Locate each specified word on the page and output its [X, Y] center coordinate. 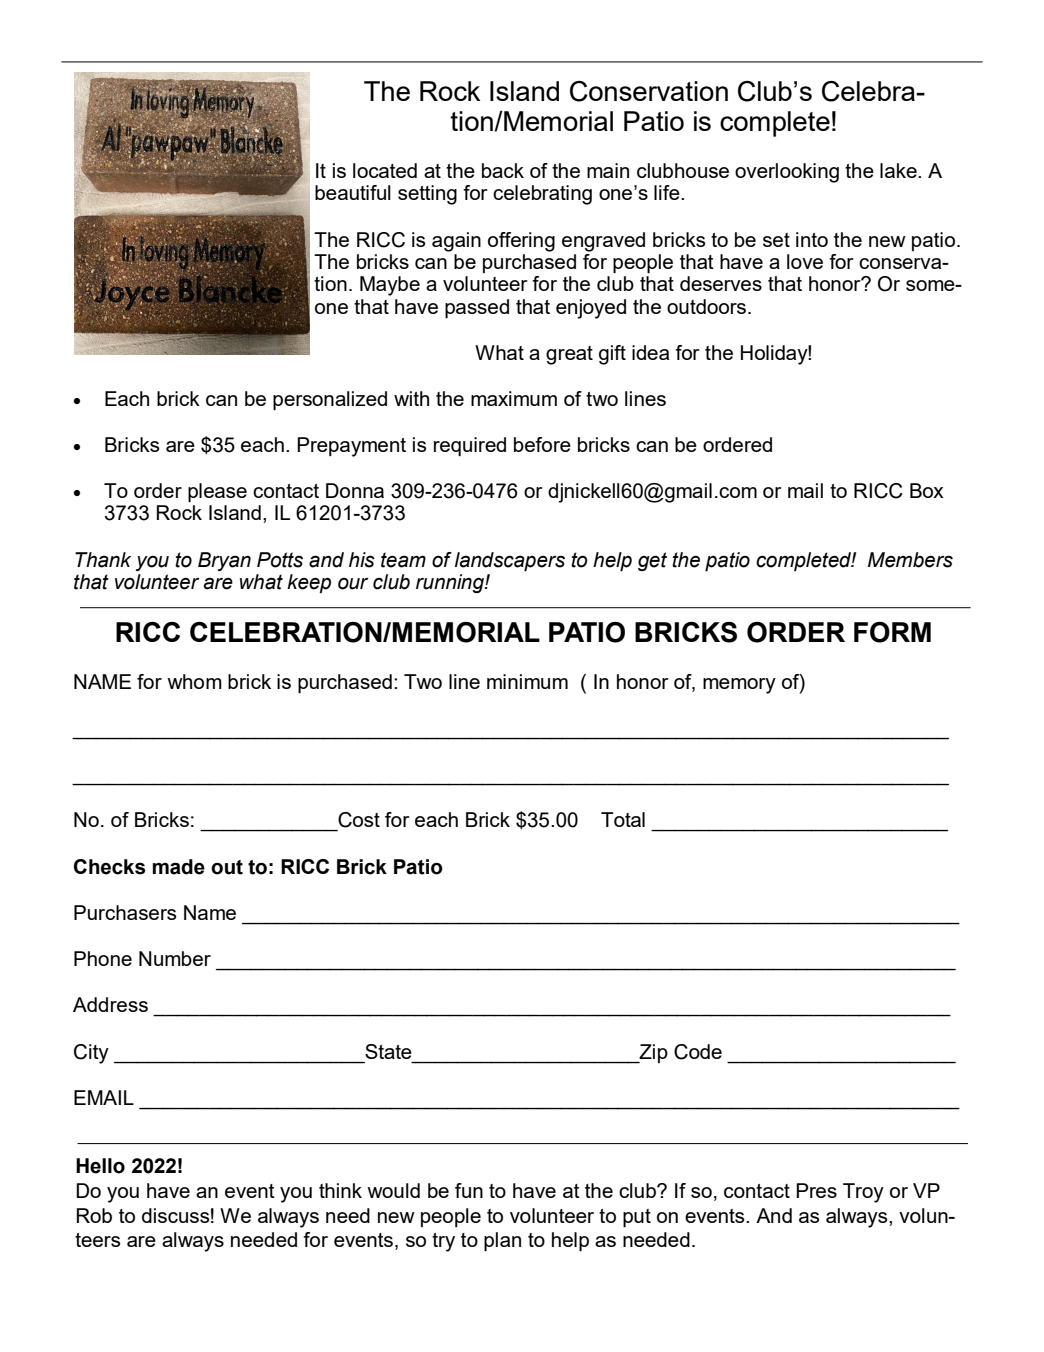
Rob [94, 1215]
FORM [892, 632]
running [451, 583]
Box [927, 490]
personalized [330, 400]
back [503, 170]
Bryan [224, 561]
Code [698, 1052]
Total [623, 819]
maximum [514, 398]
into [812, 239]
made [178, 867]
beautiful [353, 192]
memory [739, 686]
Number [175, 958]
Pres [816, 1190]
